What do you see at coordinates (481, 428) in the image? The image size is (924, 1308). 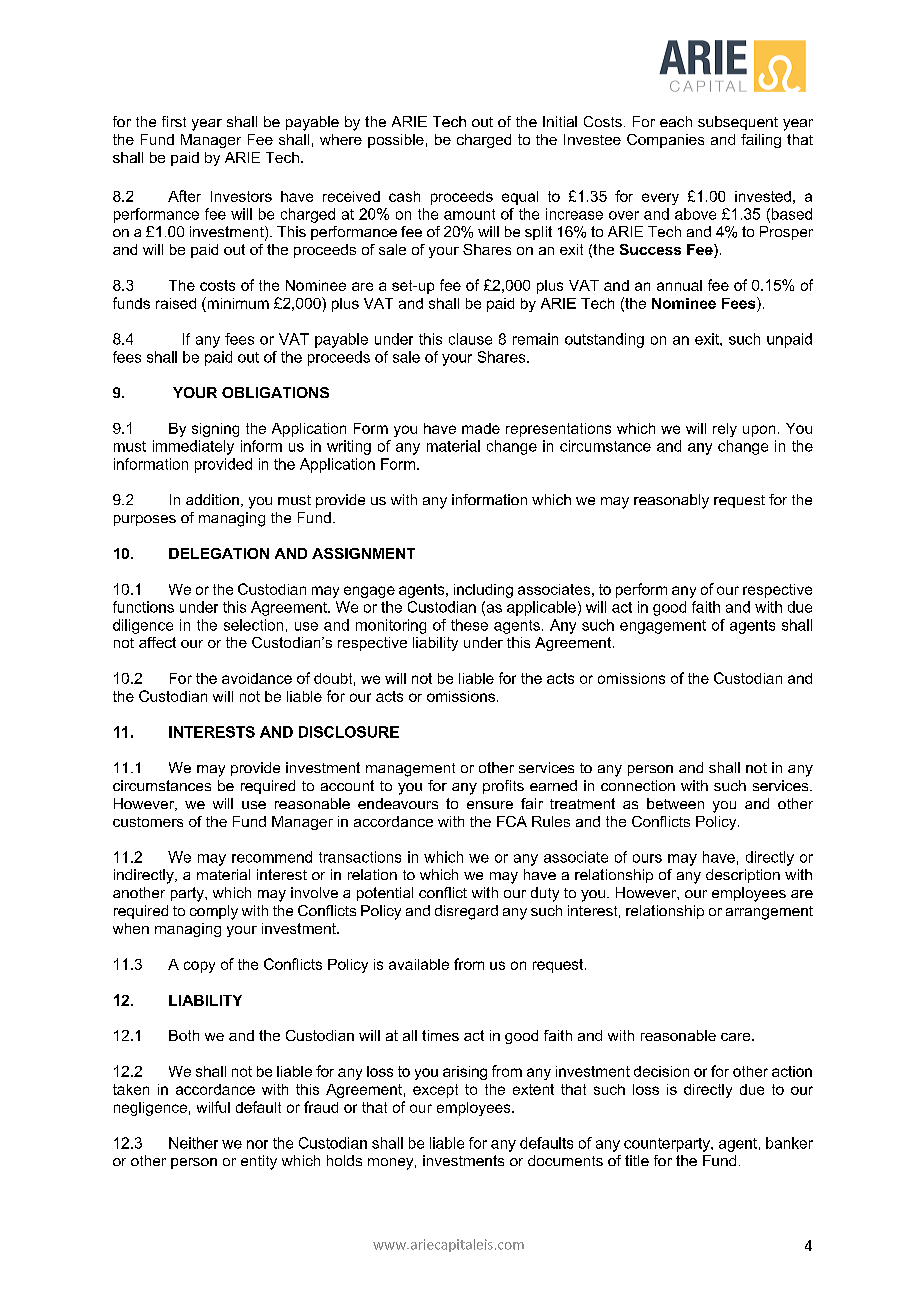 I see `made` at bounding box center [481, 428].
